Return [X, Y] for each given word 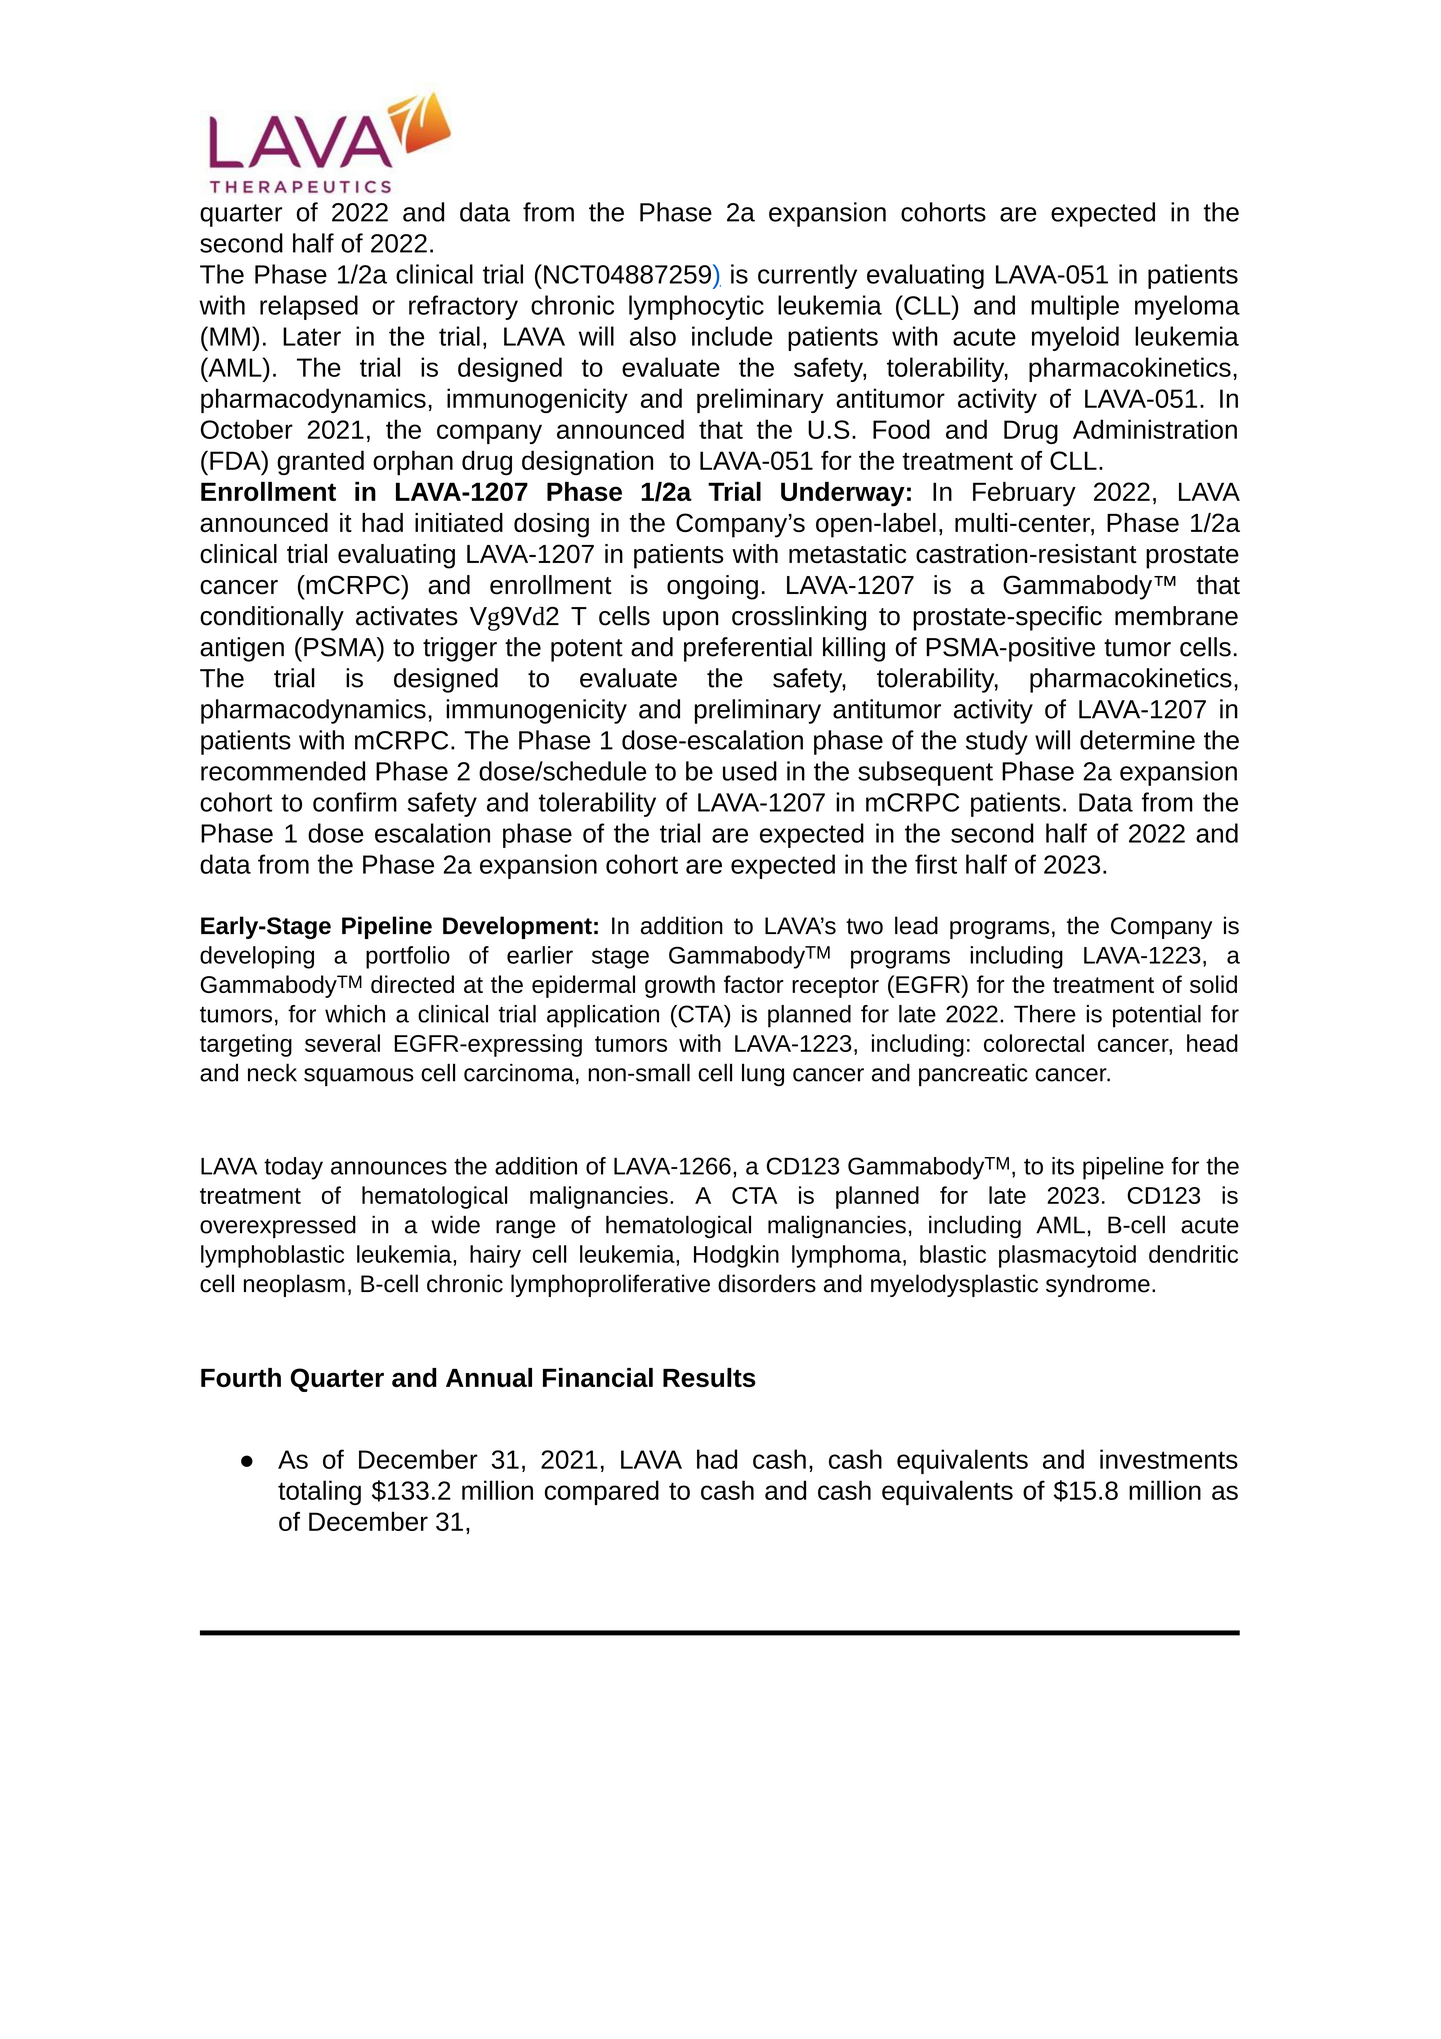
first [936, 864]
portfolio [408, 957]
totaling [319, 1492]
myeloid [1075, 338]
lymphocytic [696, 307]
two [864, 926]
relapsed [309, 307]
